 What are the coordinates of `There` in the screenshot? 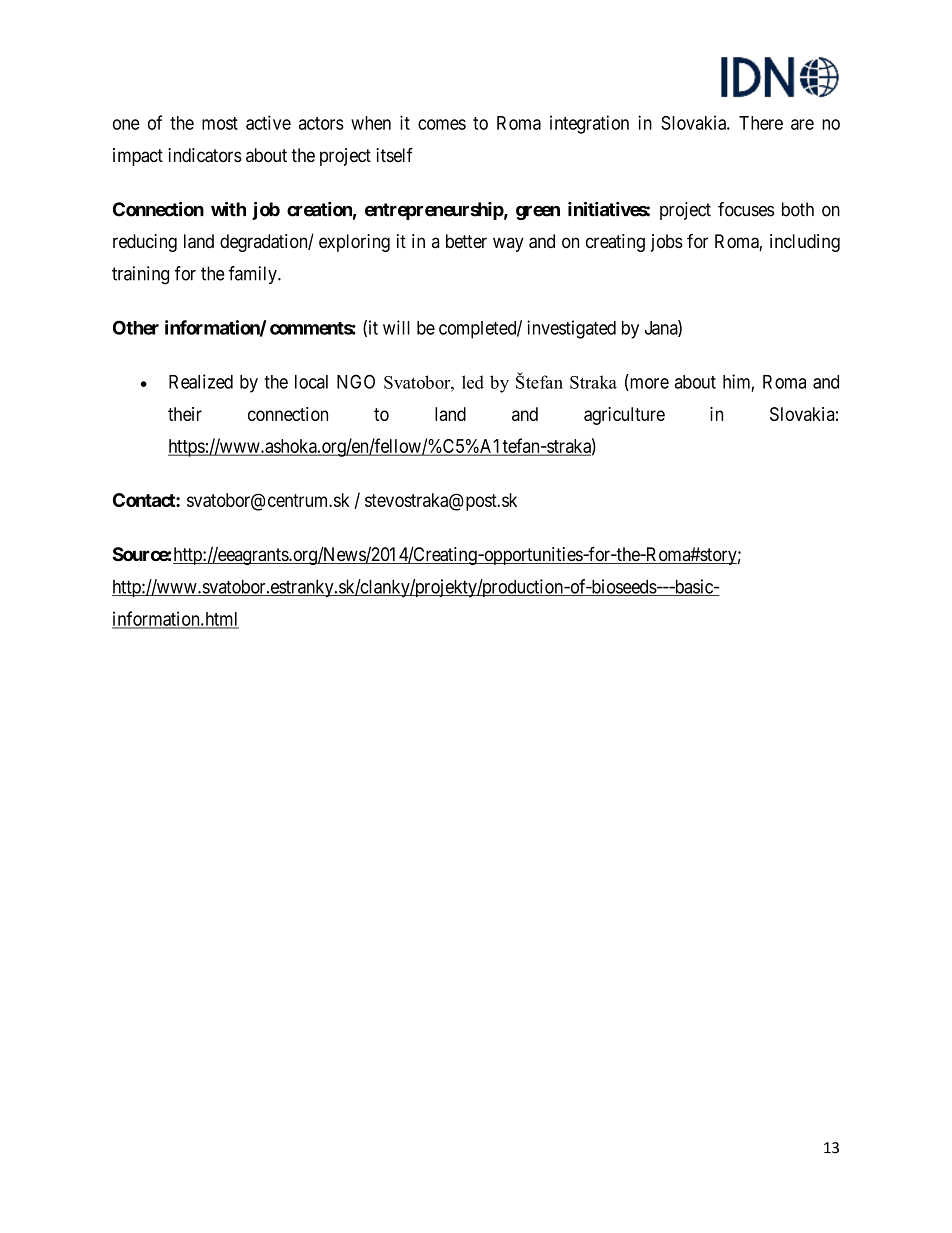 It's located at (761, 123).
